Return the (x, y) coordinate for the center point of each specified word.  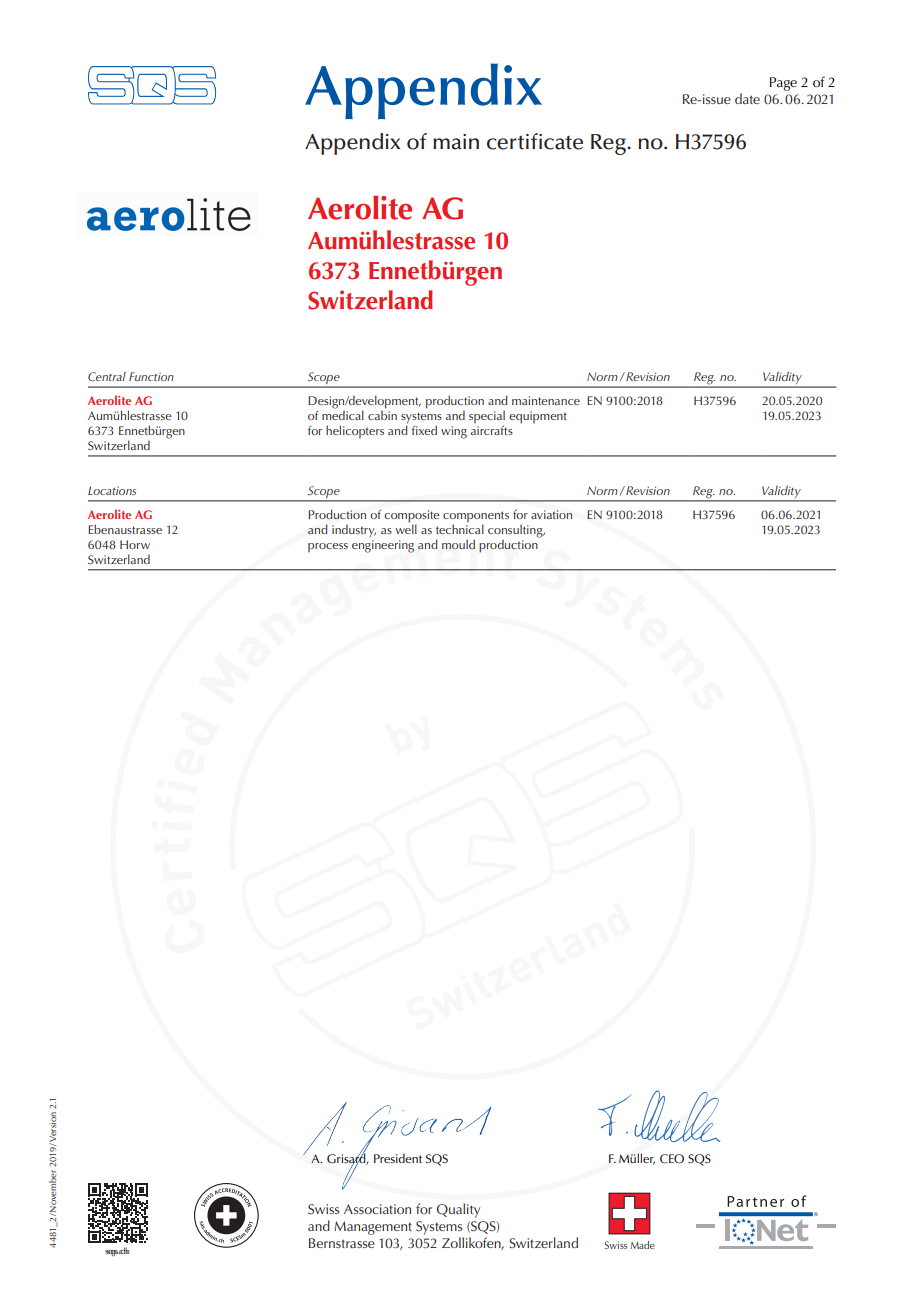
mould (458, 544)
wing (454, 432)
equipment (538, 417)
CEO (672, 1159)
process (328, 547)
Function (151, 376)
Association (377, 1209)
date (747, 98)
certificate (535, 141)
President (398, 1158)
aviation (551, 514)
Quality (458, 1210)
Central (107, 376)
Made (642, 1245)
